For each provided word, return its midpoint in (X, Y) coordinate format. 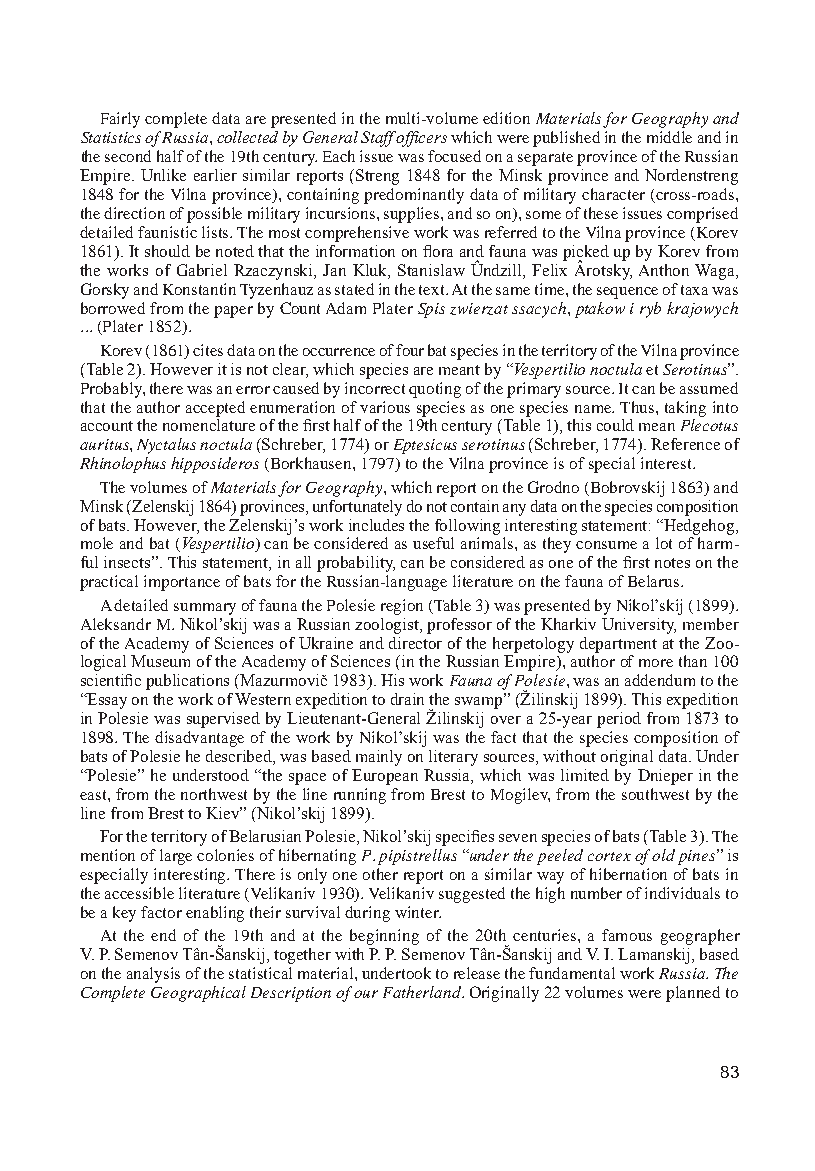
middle (669, 137)
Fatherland (423, 992)
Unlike (163, 175)
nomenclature (209, 425)
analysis (153, 975)
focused (454, 156)
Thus (638, 407)
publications (187, 682)
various (385, 407)
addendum (660, 680)
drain (407, 699)
